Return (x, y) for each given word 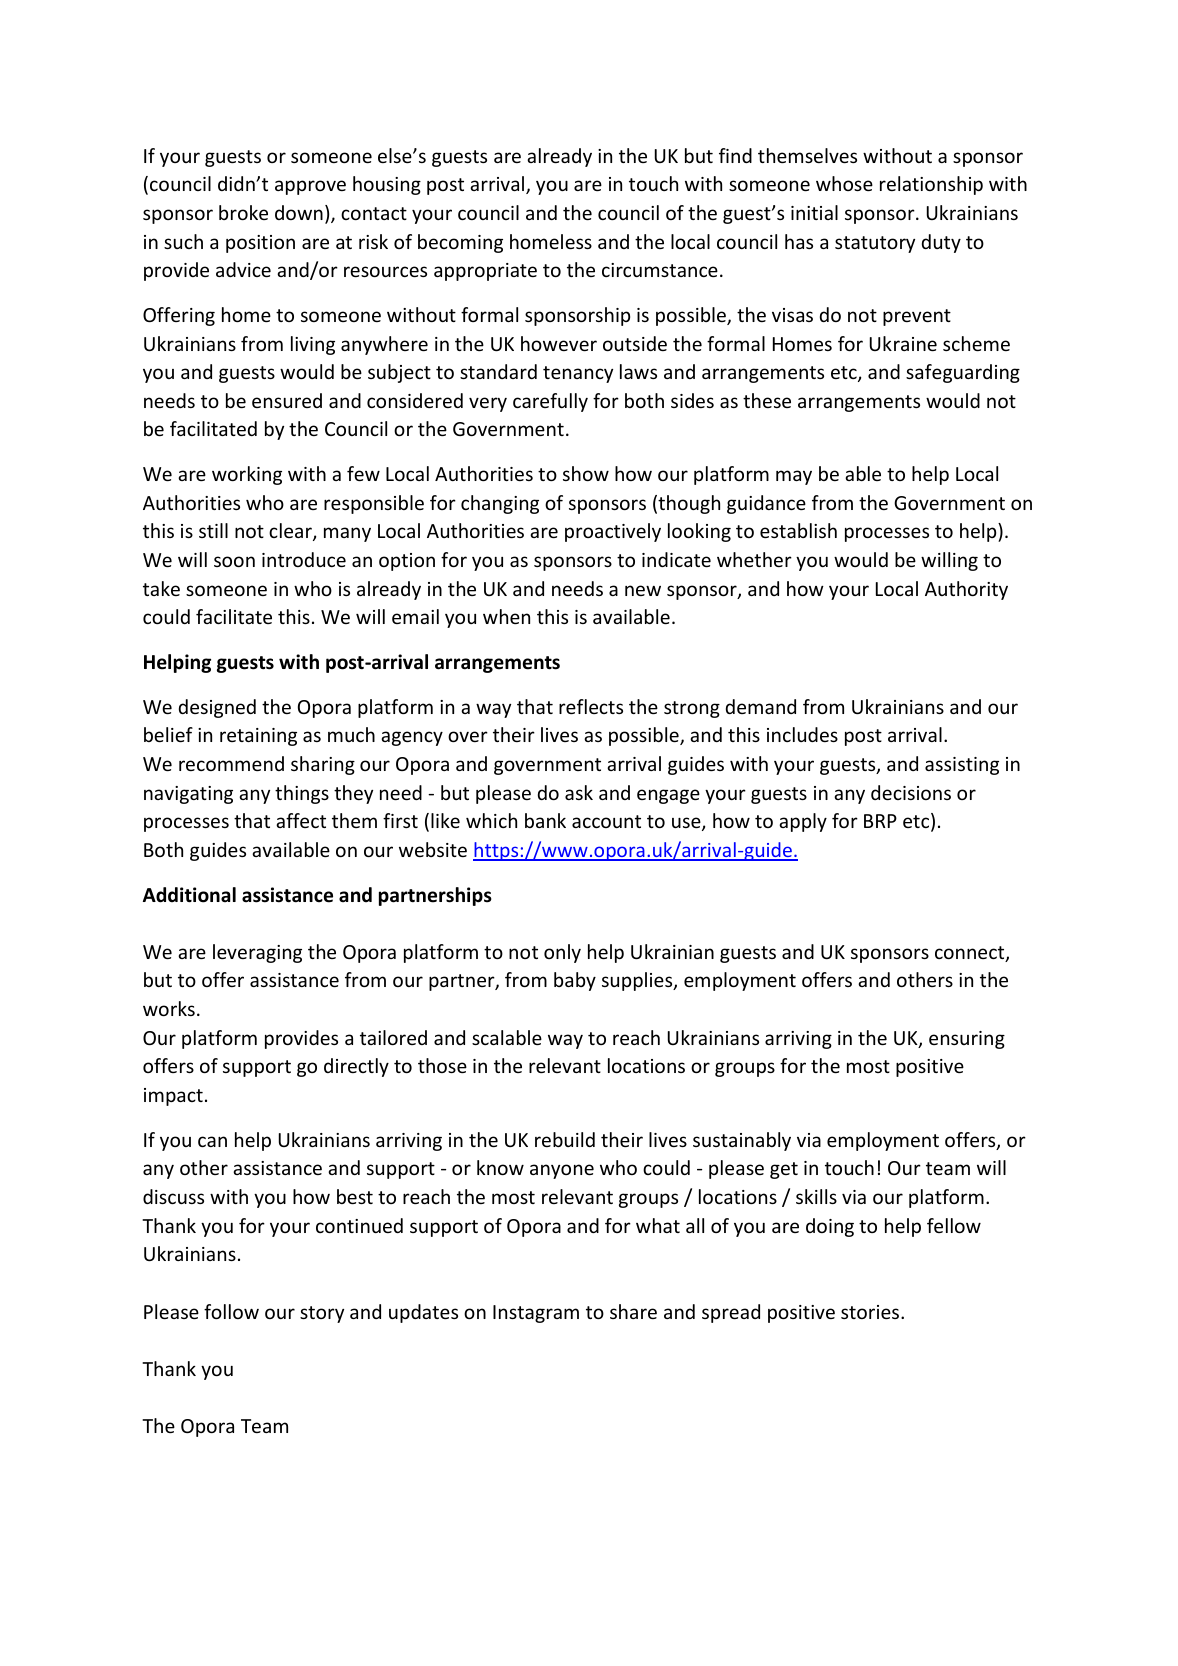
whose (844, 183)
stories (871, 1312)
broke (243, 212)
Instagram (536, 1314)
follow (231, 1311)
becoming (460, 243)
